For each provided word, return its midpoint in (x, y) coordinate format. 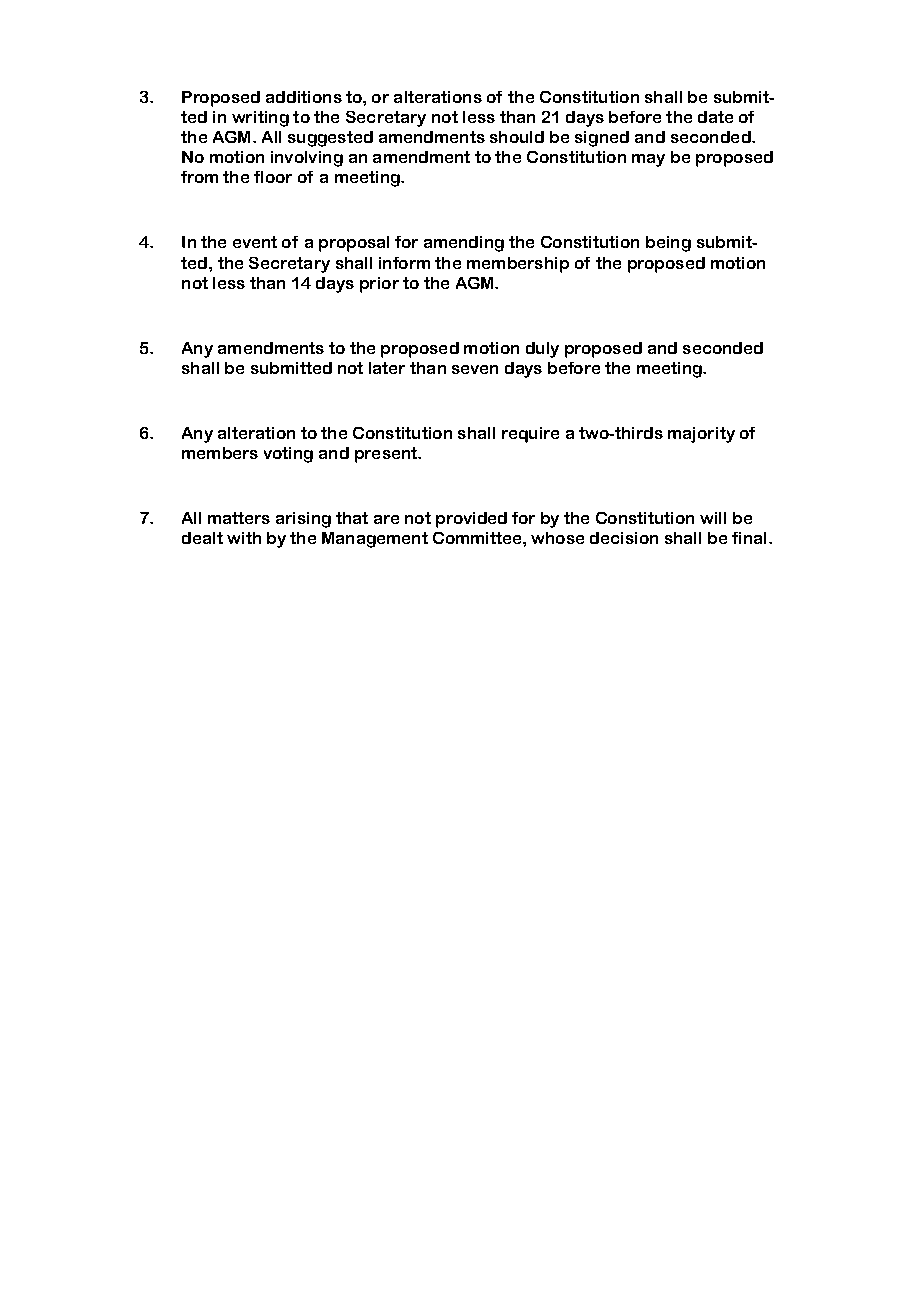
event (255, 242)
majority (701, 435)
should (517, 137)
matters (239, 518)
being (668, 244)
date (715, 117)
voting (288, 455)
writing (260, 119)
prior (379, 285)
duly (542, 350)
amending (464, 244)
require (530, 435)
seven (475, 369)
